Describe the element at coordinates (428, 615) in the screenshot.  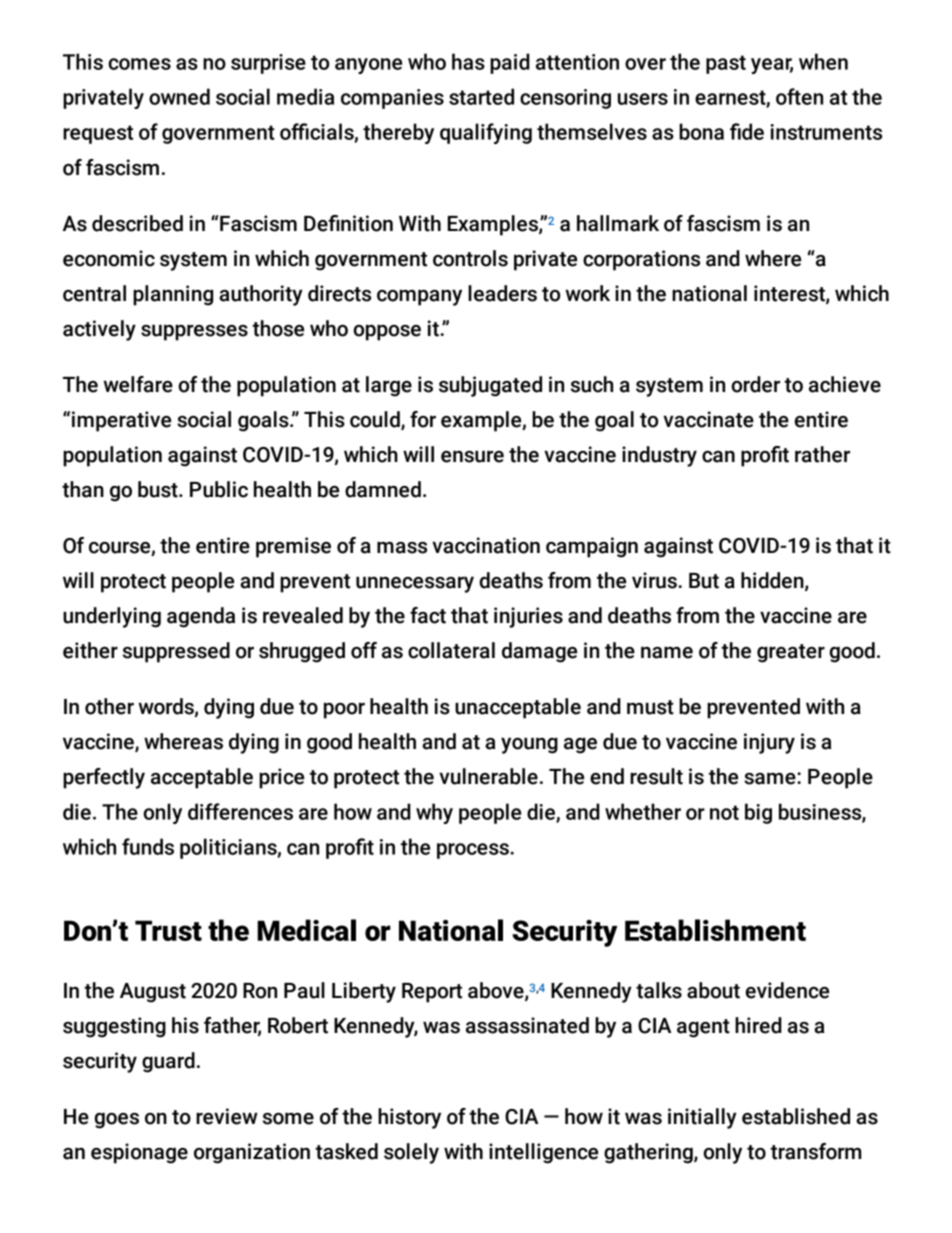
I see `fact` at that location.
